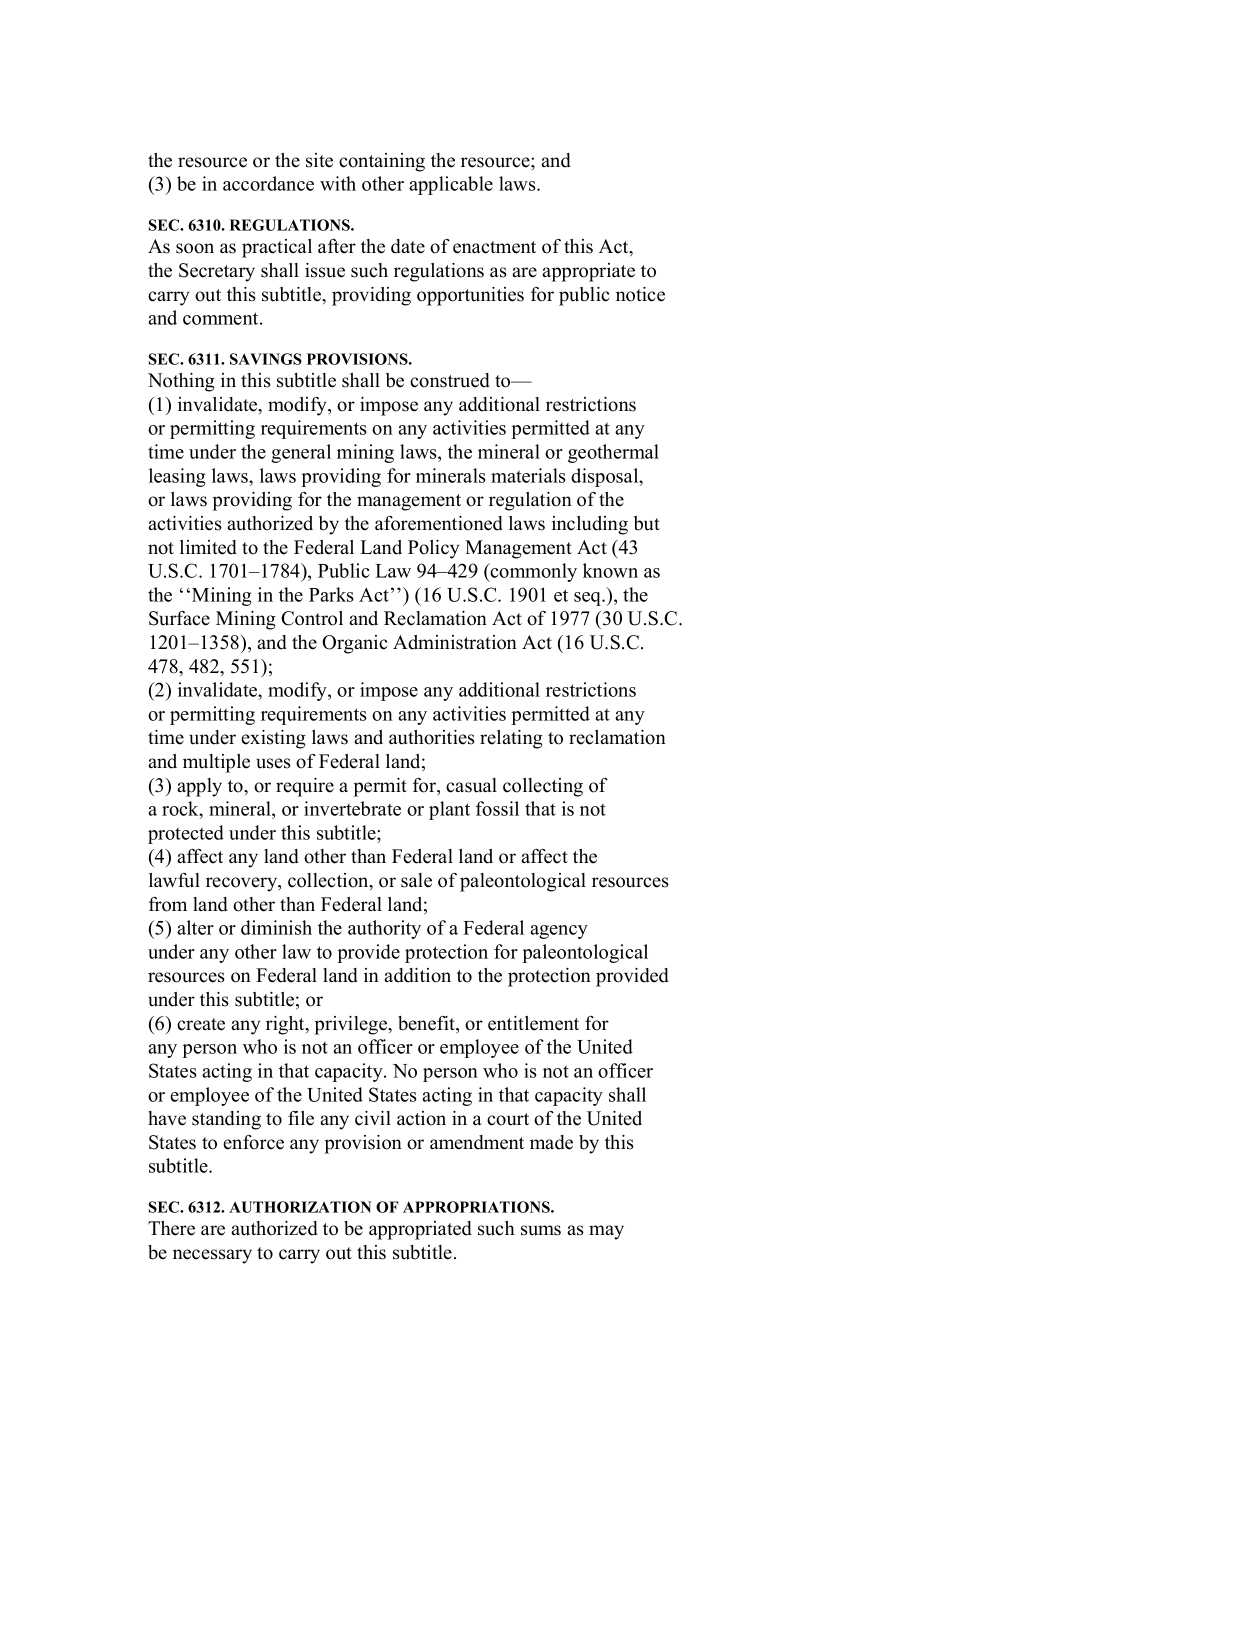  Describe the element at coordinates (432, 737) in the document. I see `authorities` at that location.
